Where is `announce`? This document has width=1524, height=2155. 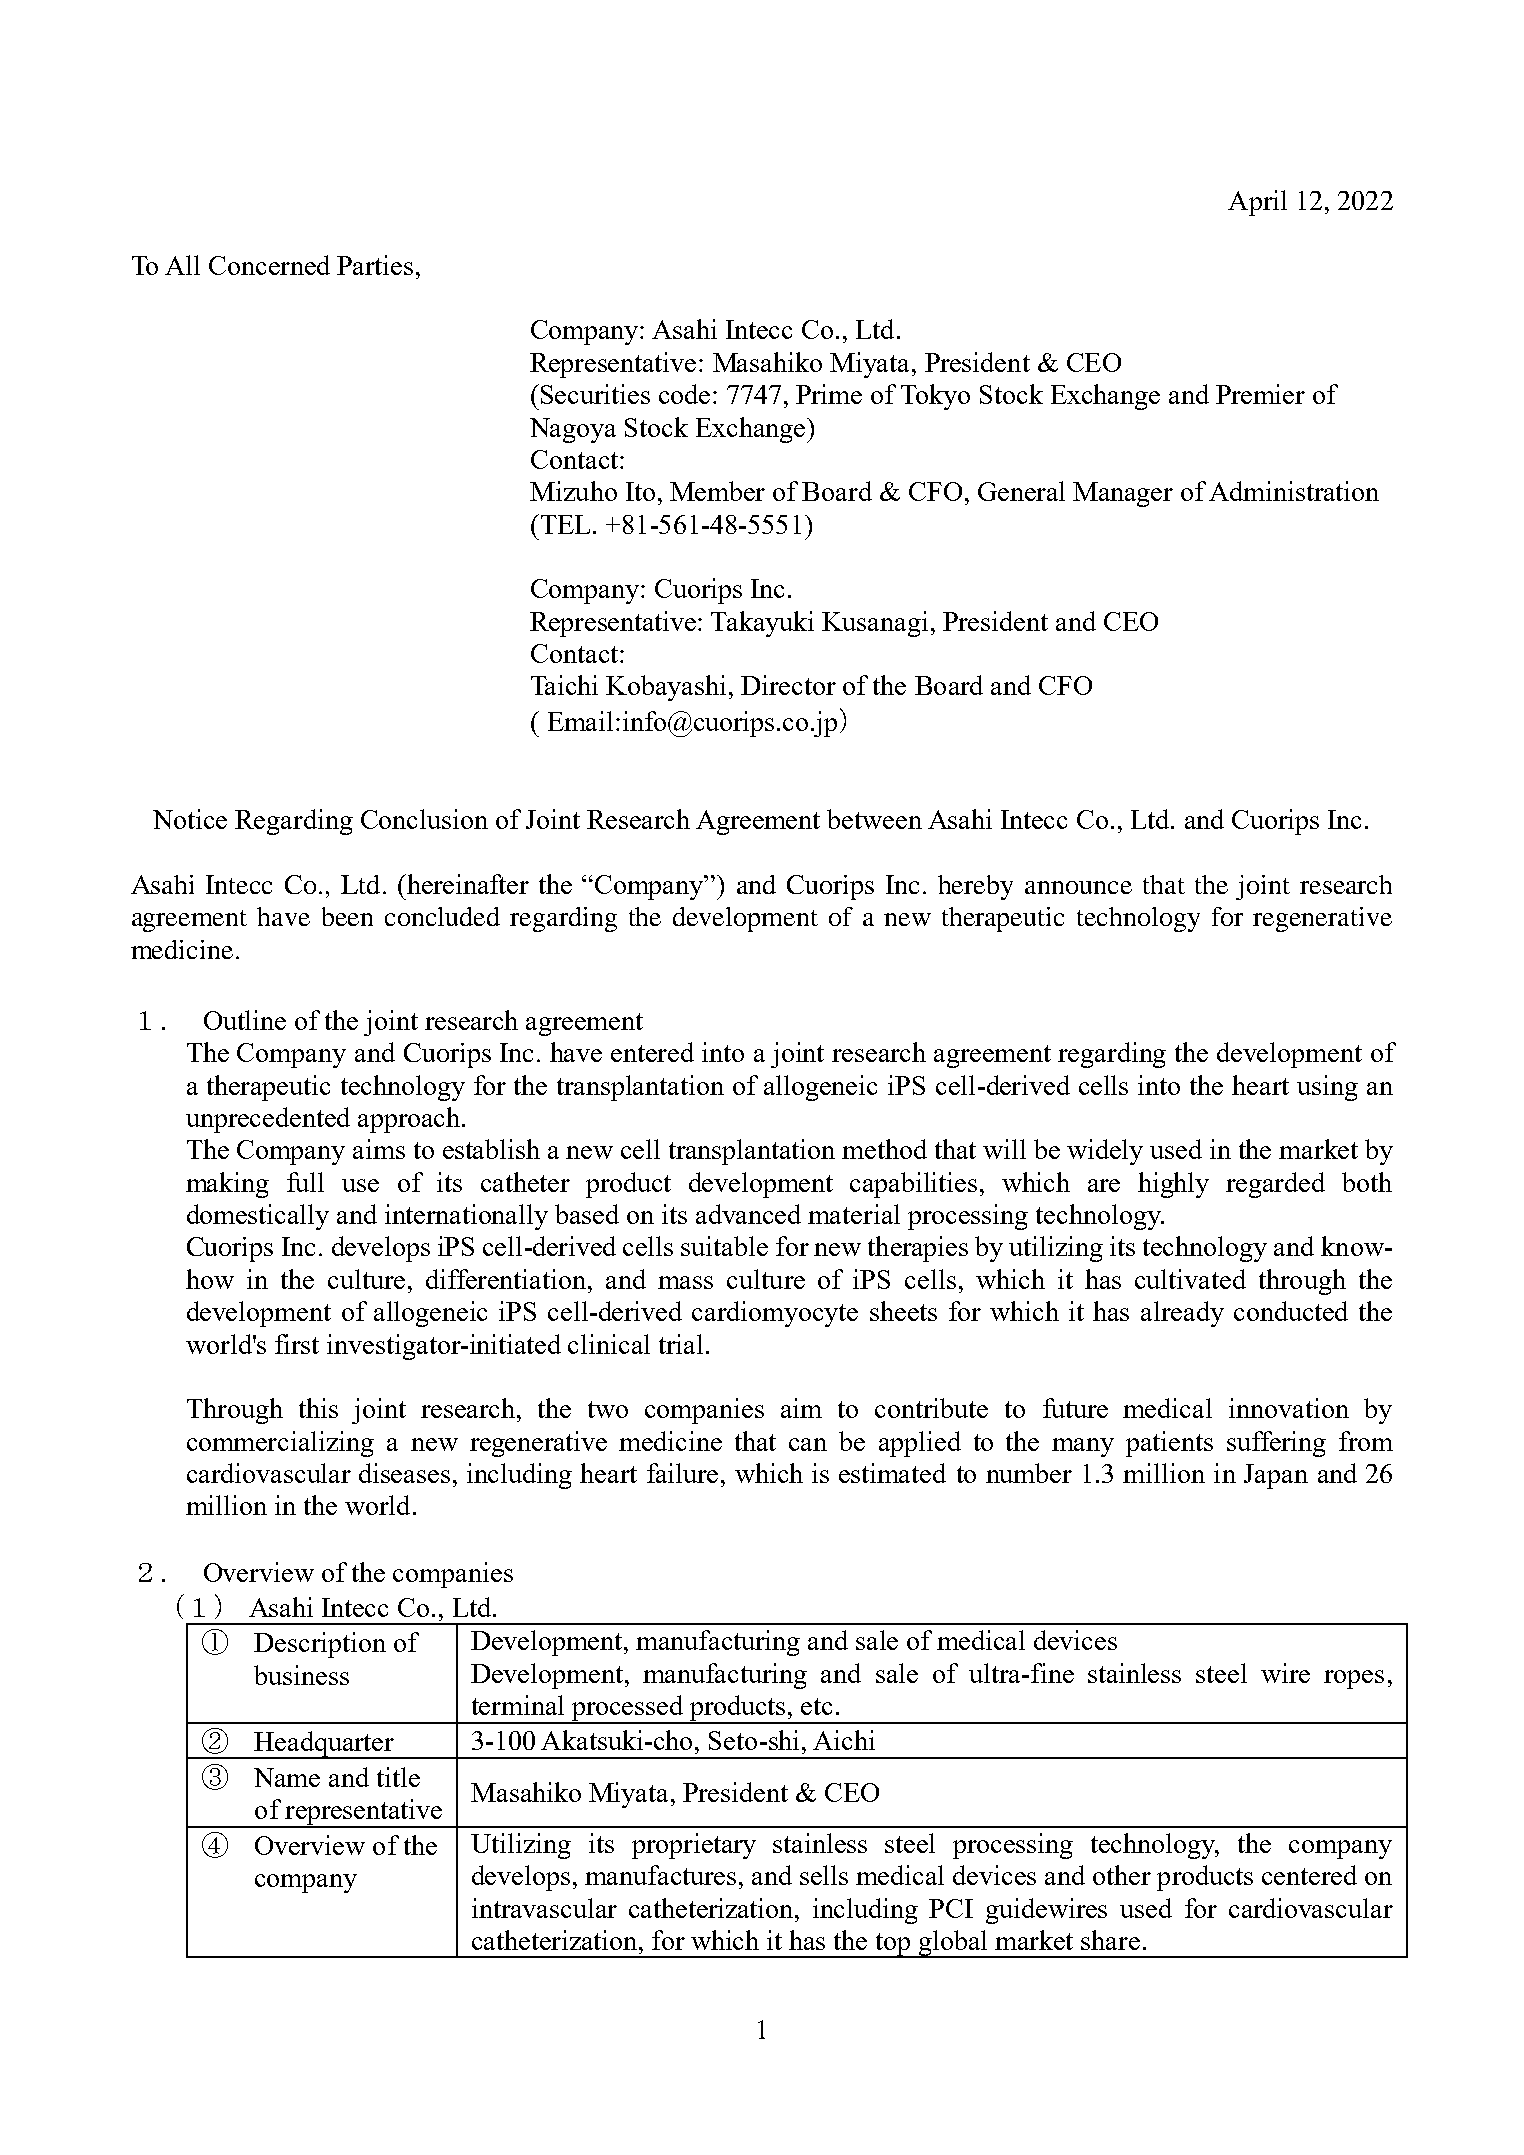
announce is located at coordinates (1078, 887).
